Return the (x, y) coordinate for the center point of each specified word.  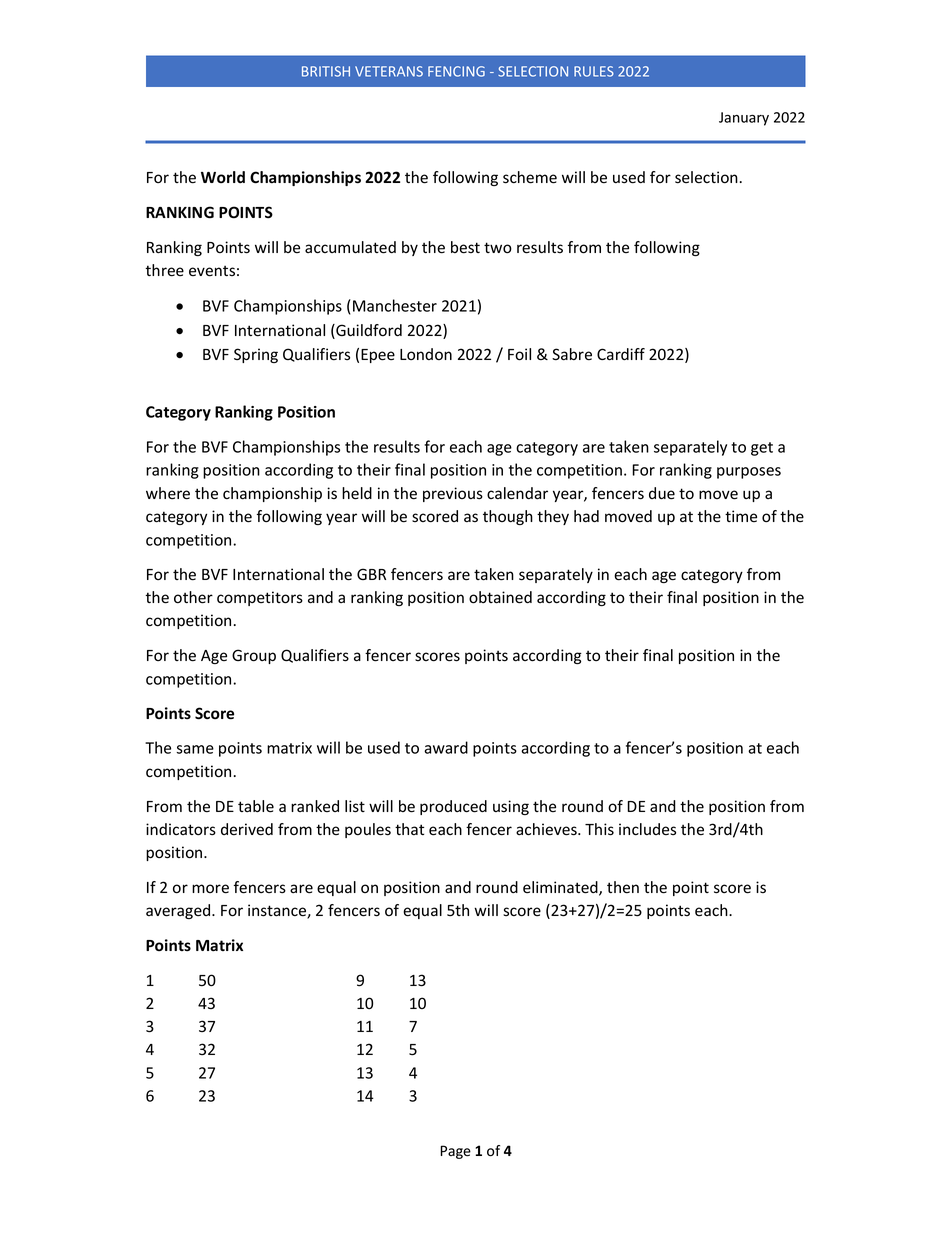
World (223, 177)
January (744, 119)
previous (453, 494)
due (662, 493)
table (256, 806)
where (168, 493)
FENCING (456, 71)
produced (453, 807)
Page (455, 1152)
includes (647, 829)
